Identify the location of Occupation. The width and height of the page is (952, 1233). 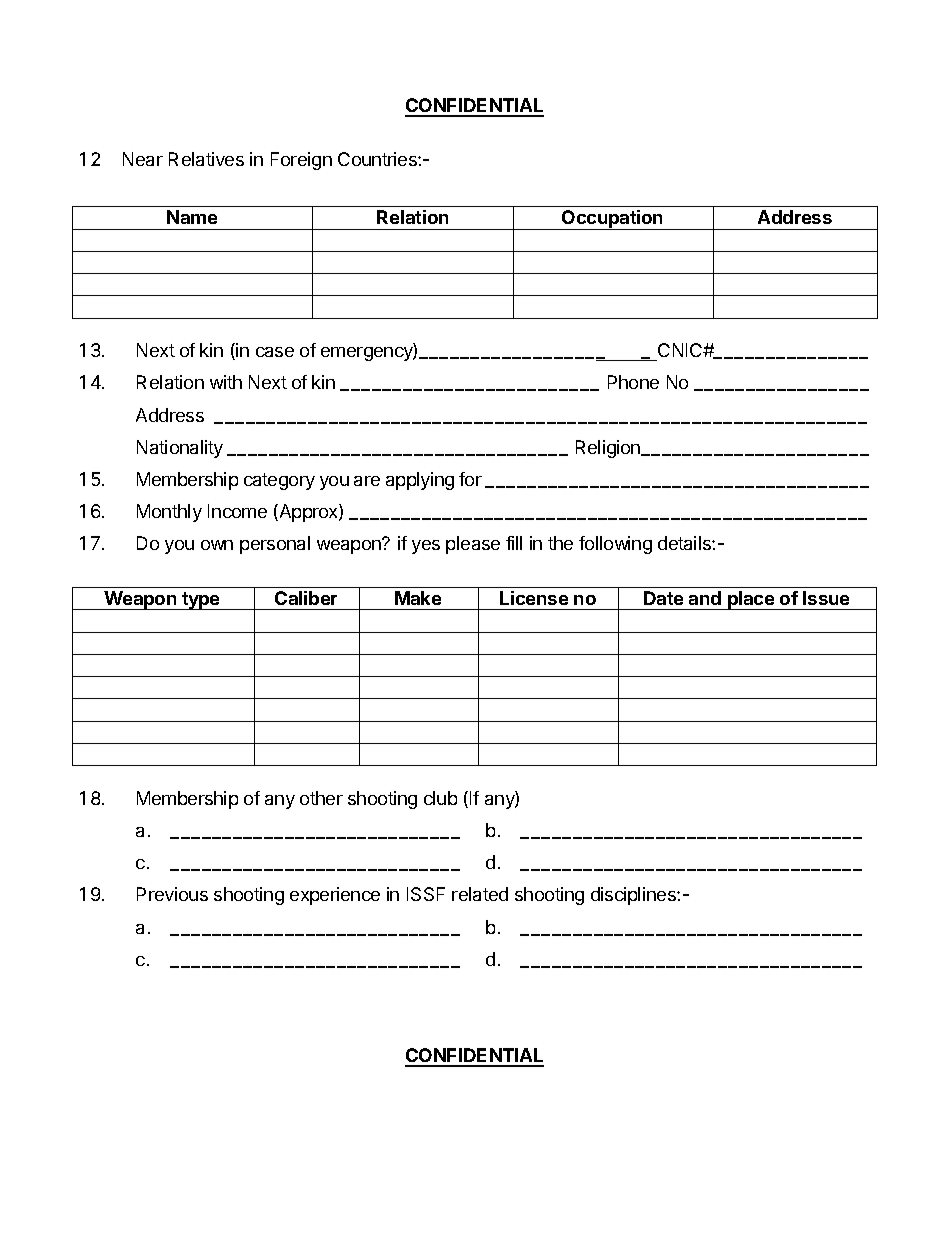
(612, 220).
